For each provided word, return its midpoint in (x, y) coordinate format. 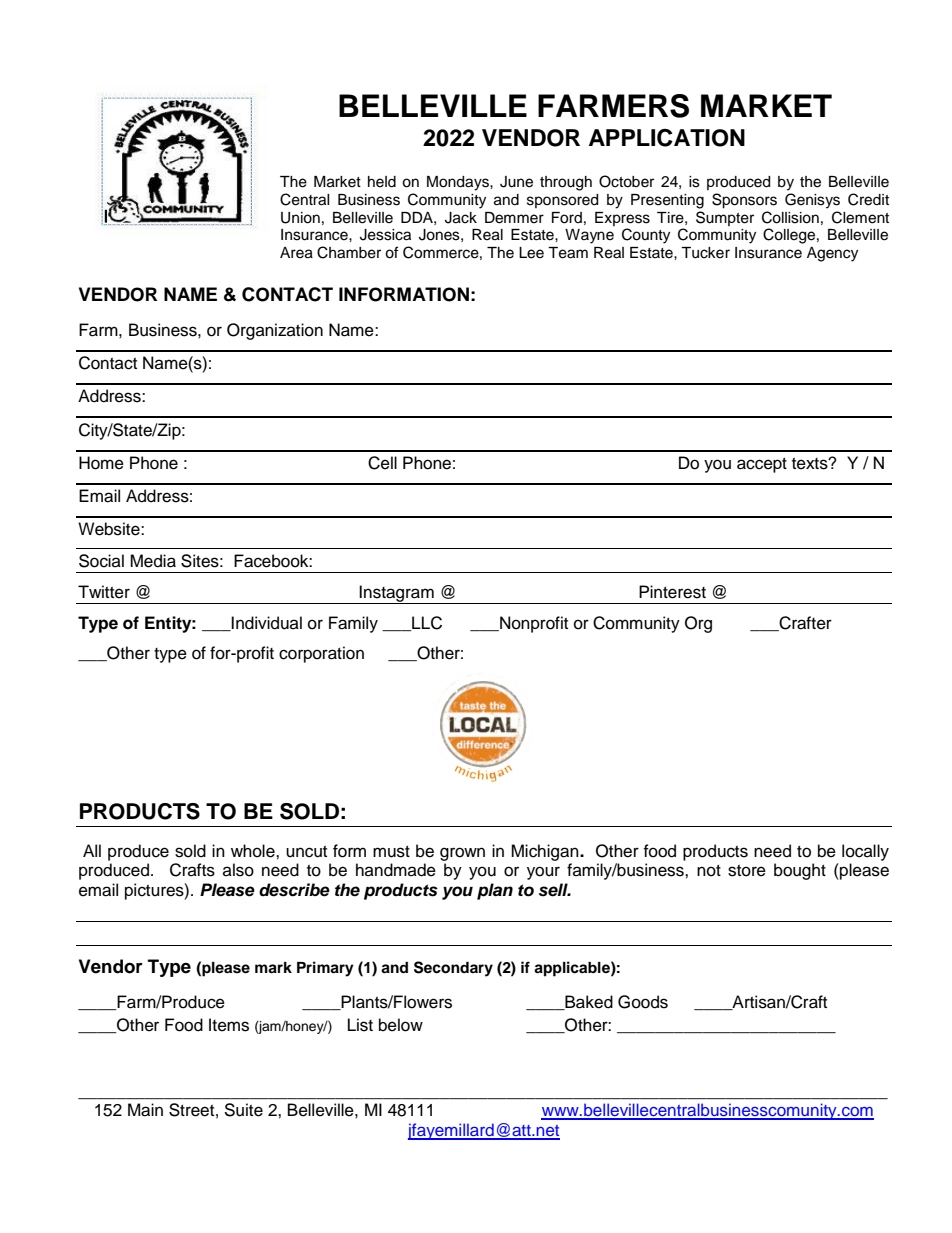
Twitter (104, 592)
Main (145, 1110)
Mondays (459, 183)
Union (300, 218)
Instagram (397, 594)
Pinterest (672, 592)
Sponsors (744, 201)
